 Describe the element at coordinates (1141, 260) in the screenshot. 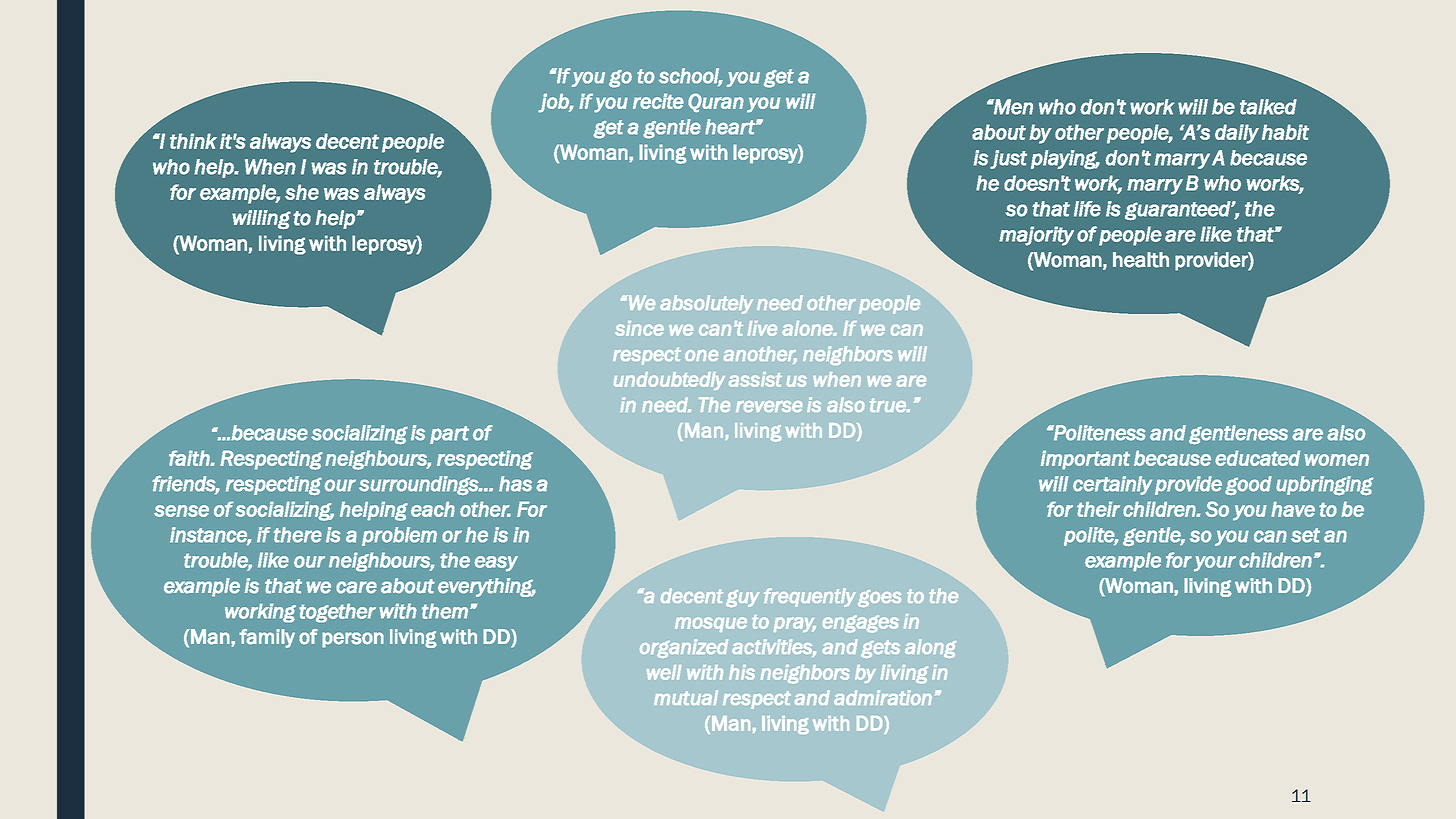

I see `health` at that location.
